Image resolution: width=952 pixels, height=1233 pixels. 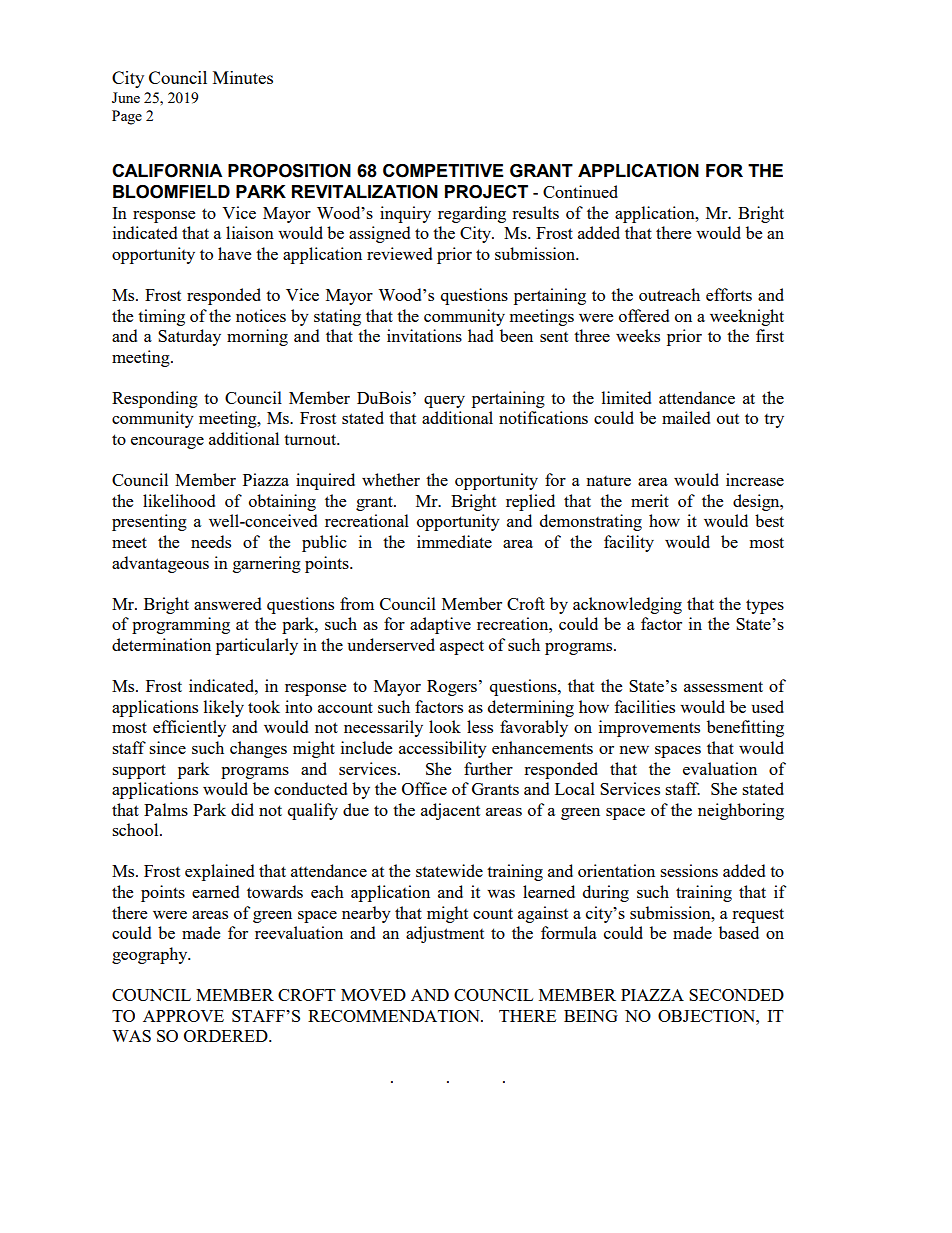 I want to click on Responding, so click(x=155, y=399).
